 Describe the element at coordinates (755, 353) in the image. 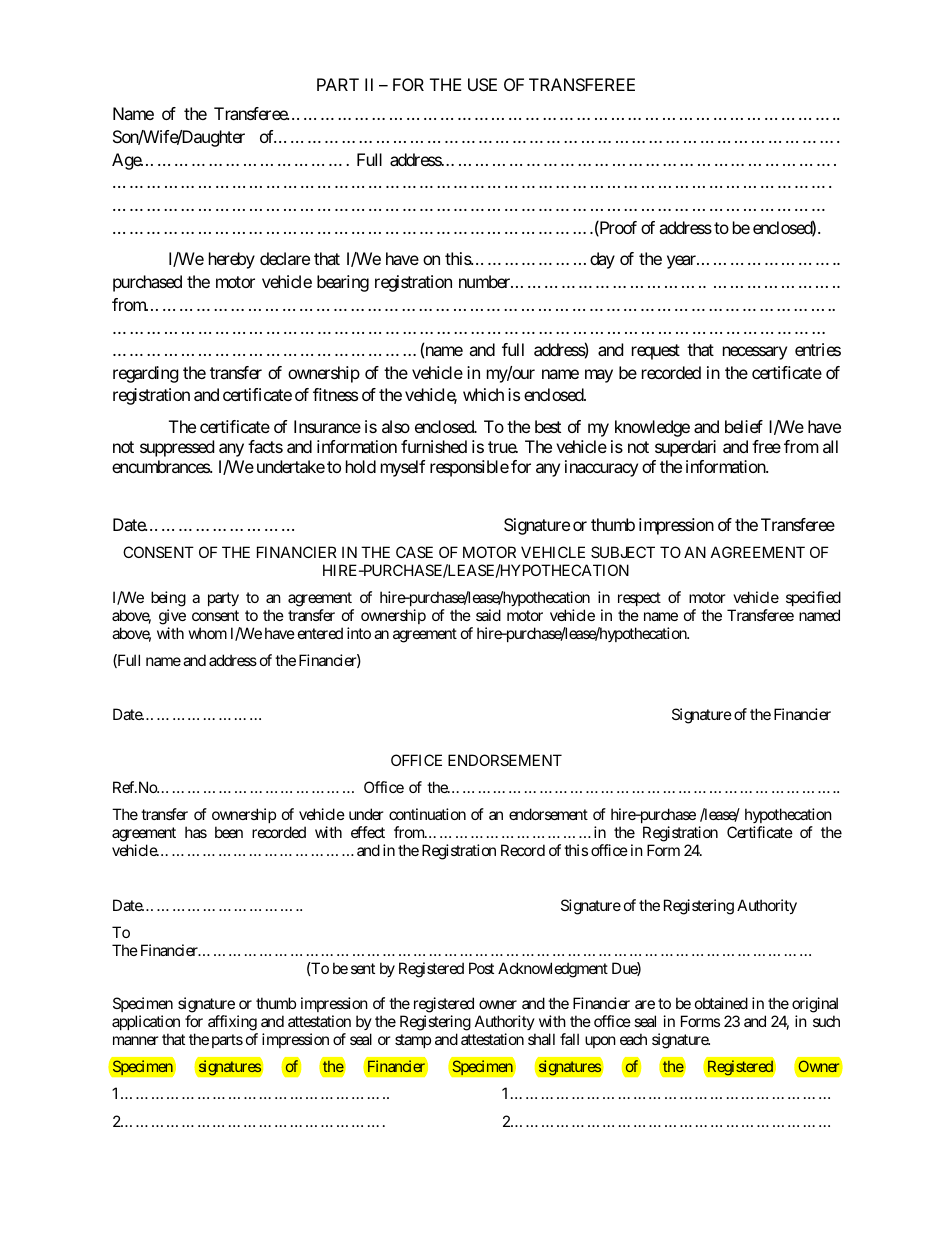

I see `necessary` at that location.
